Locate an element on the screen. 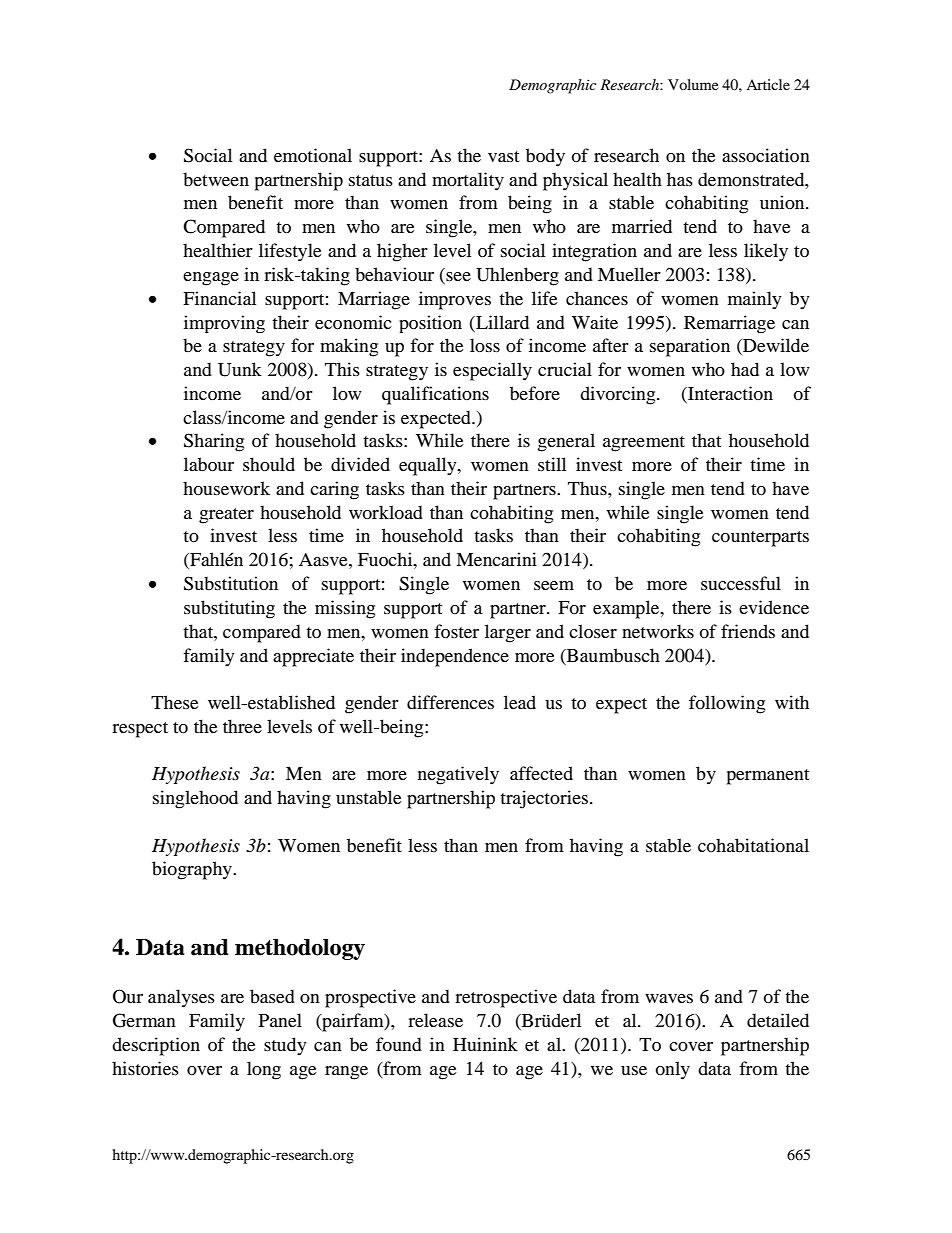 This screenshot has width=952, height=1233. These is located at coordinates (175, 702).
